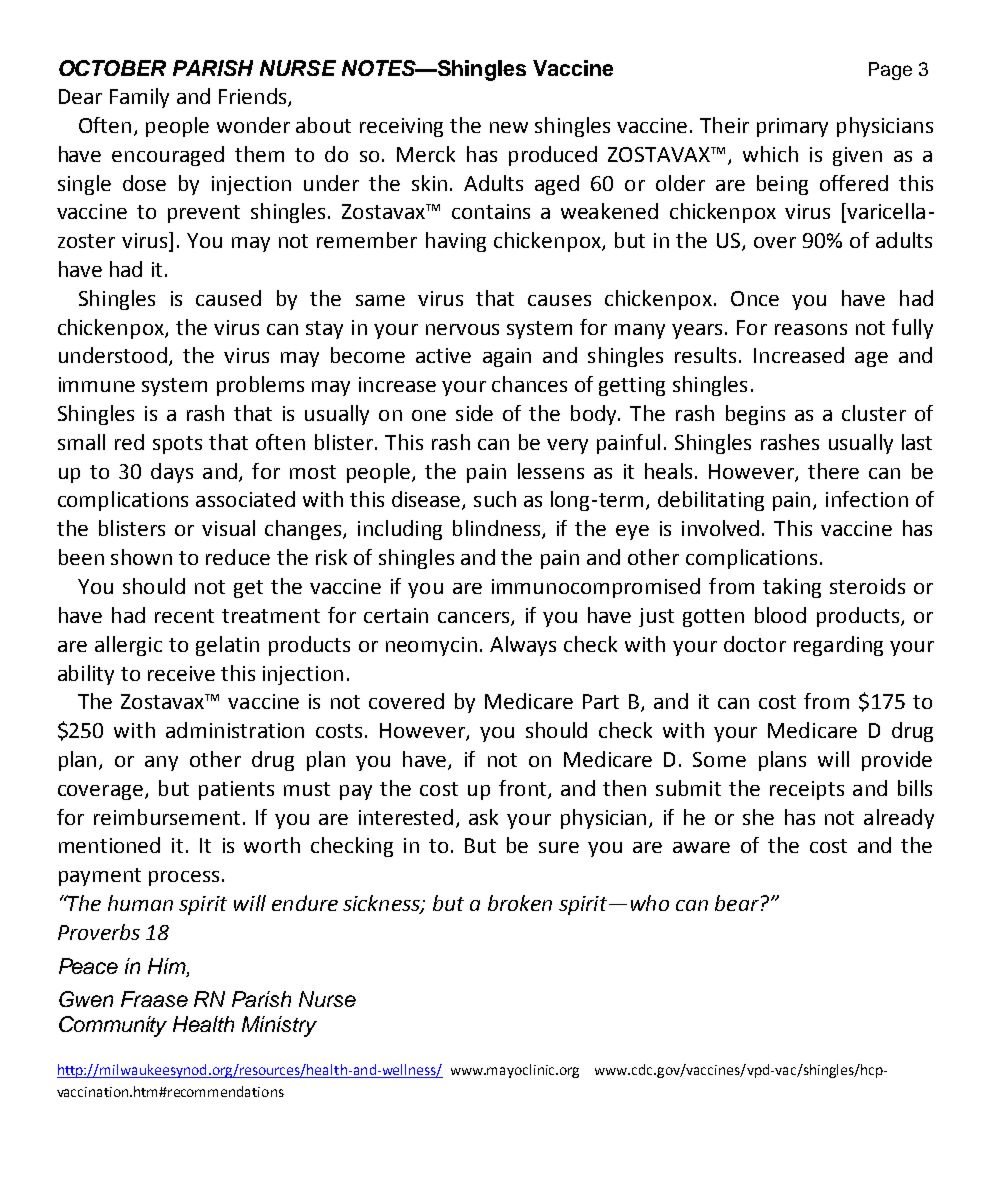  Describe the element at coordinates (113, 1026) in the screenshot. I see `Community` at that location.
